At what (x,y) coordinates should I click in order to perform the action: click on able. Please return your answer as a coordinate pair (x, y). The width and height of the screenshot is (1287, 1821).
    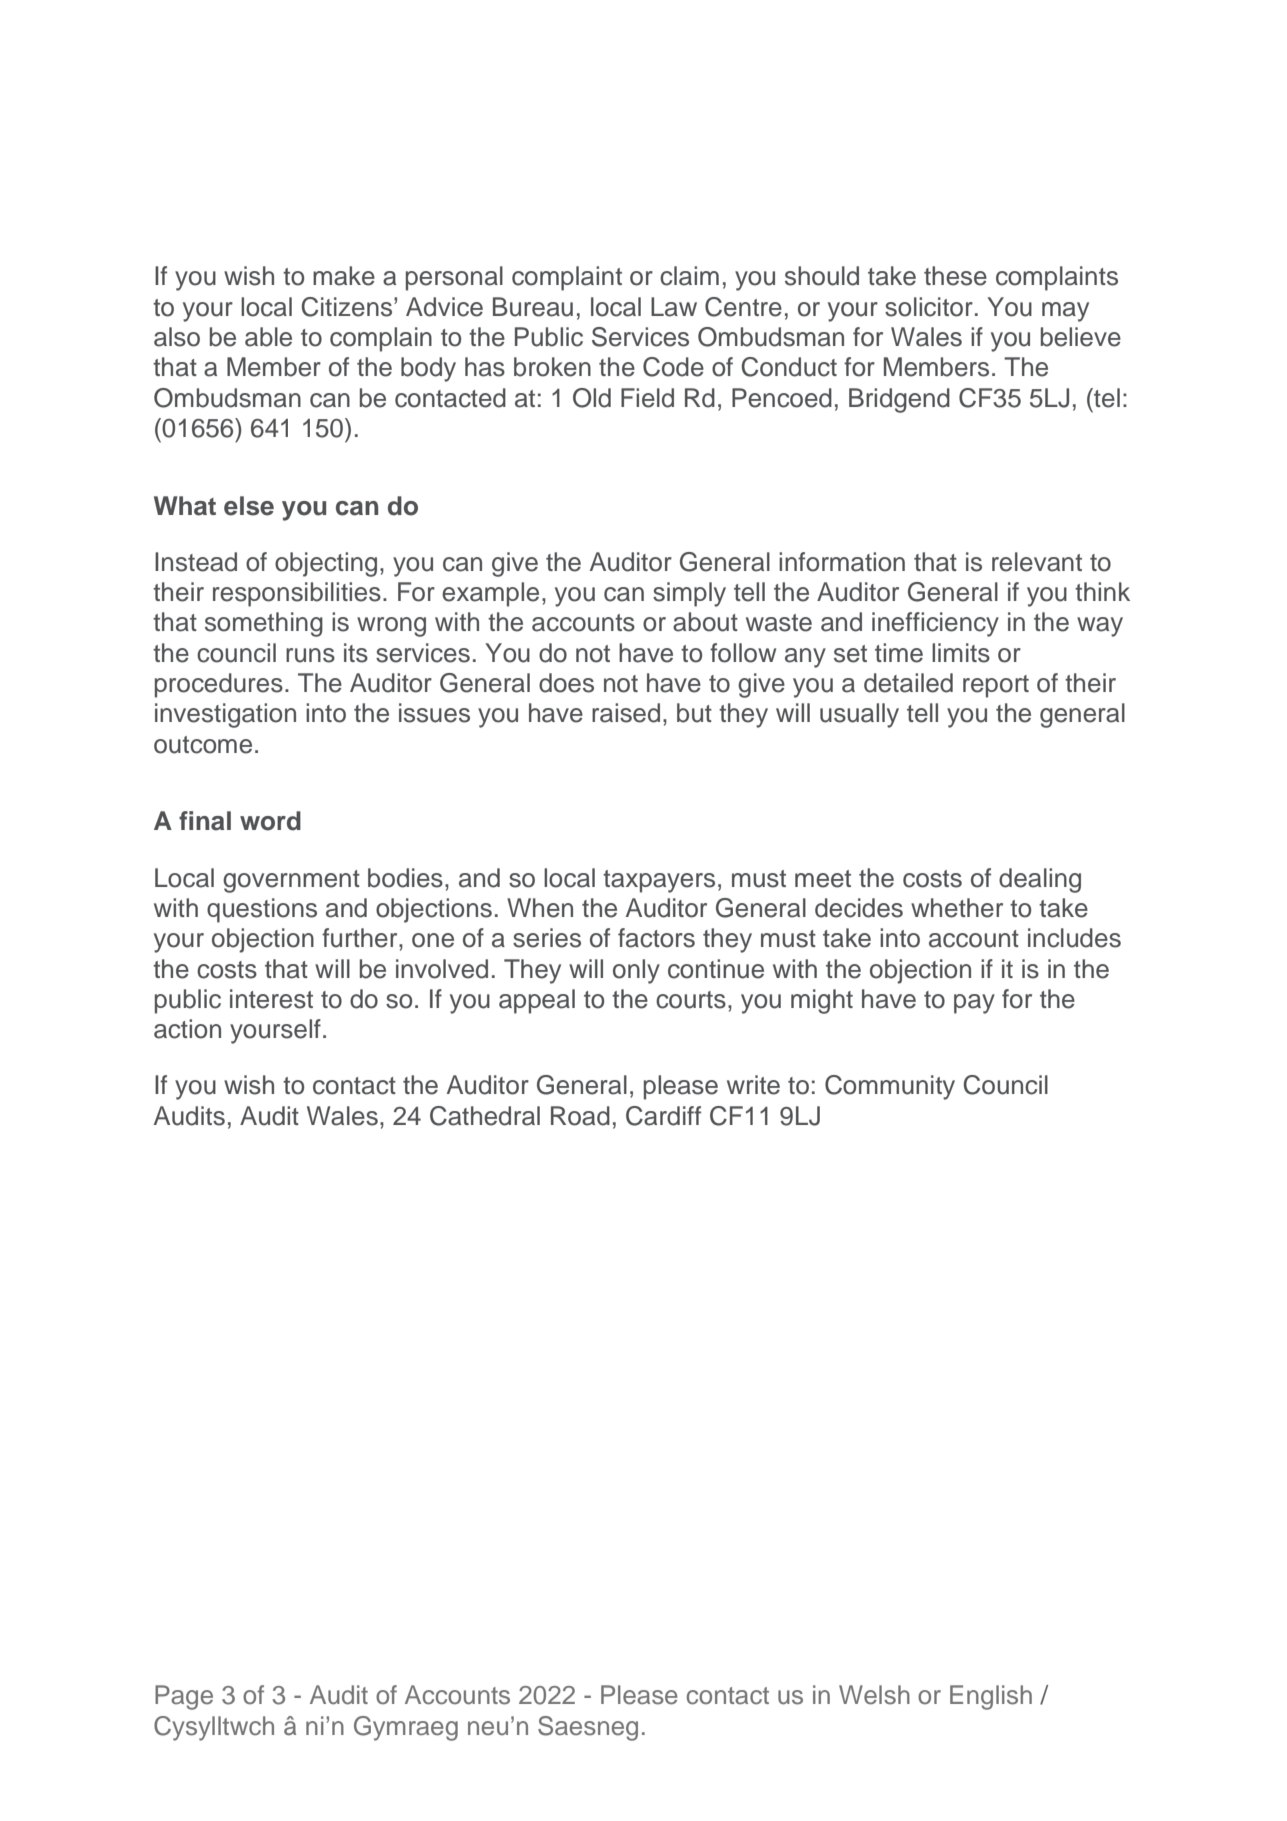
    Looking at the image, I should click on (268, 337).
